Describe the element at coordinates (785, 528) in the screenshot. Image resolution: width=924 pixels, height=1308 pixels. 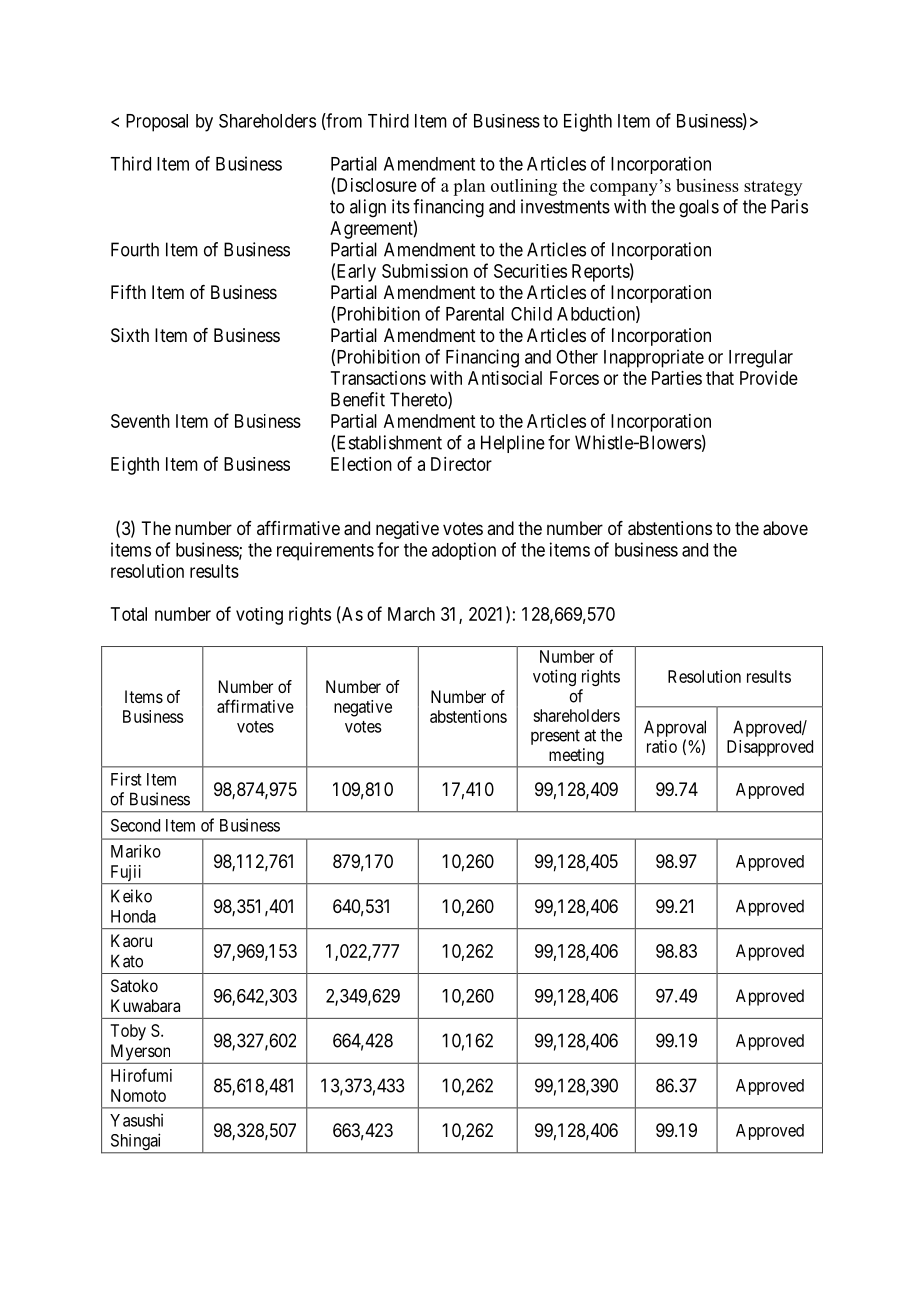
I see `above` at that location.
